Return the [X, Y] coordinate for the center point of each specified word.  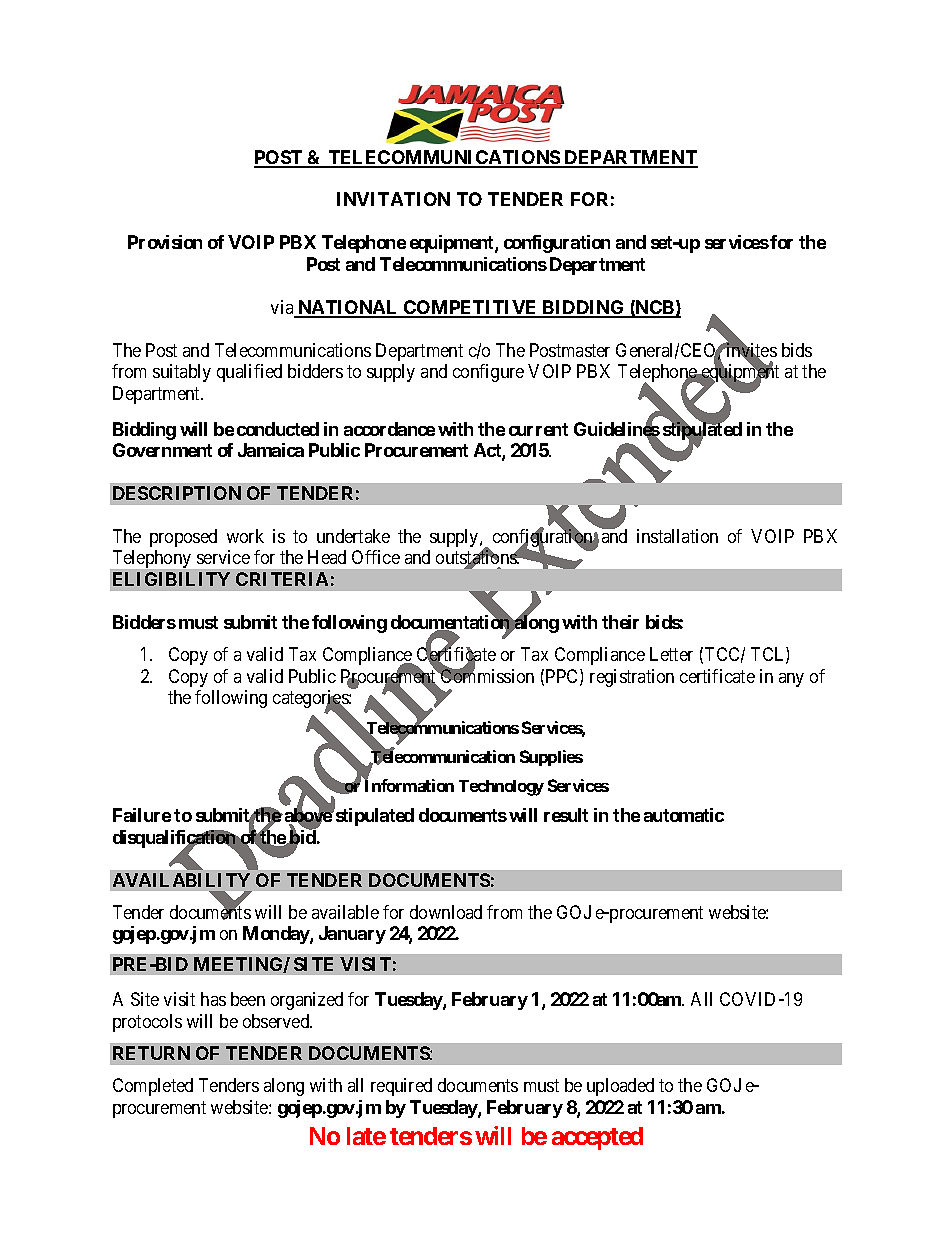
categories [311, 700]
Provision [165, 242]
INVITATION [393, 199]
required [401, 1087]
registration [632, 678]
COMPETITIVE [471, 308]
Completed [153, 1087]
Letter [671, 654]
